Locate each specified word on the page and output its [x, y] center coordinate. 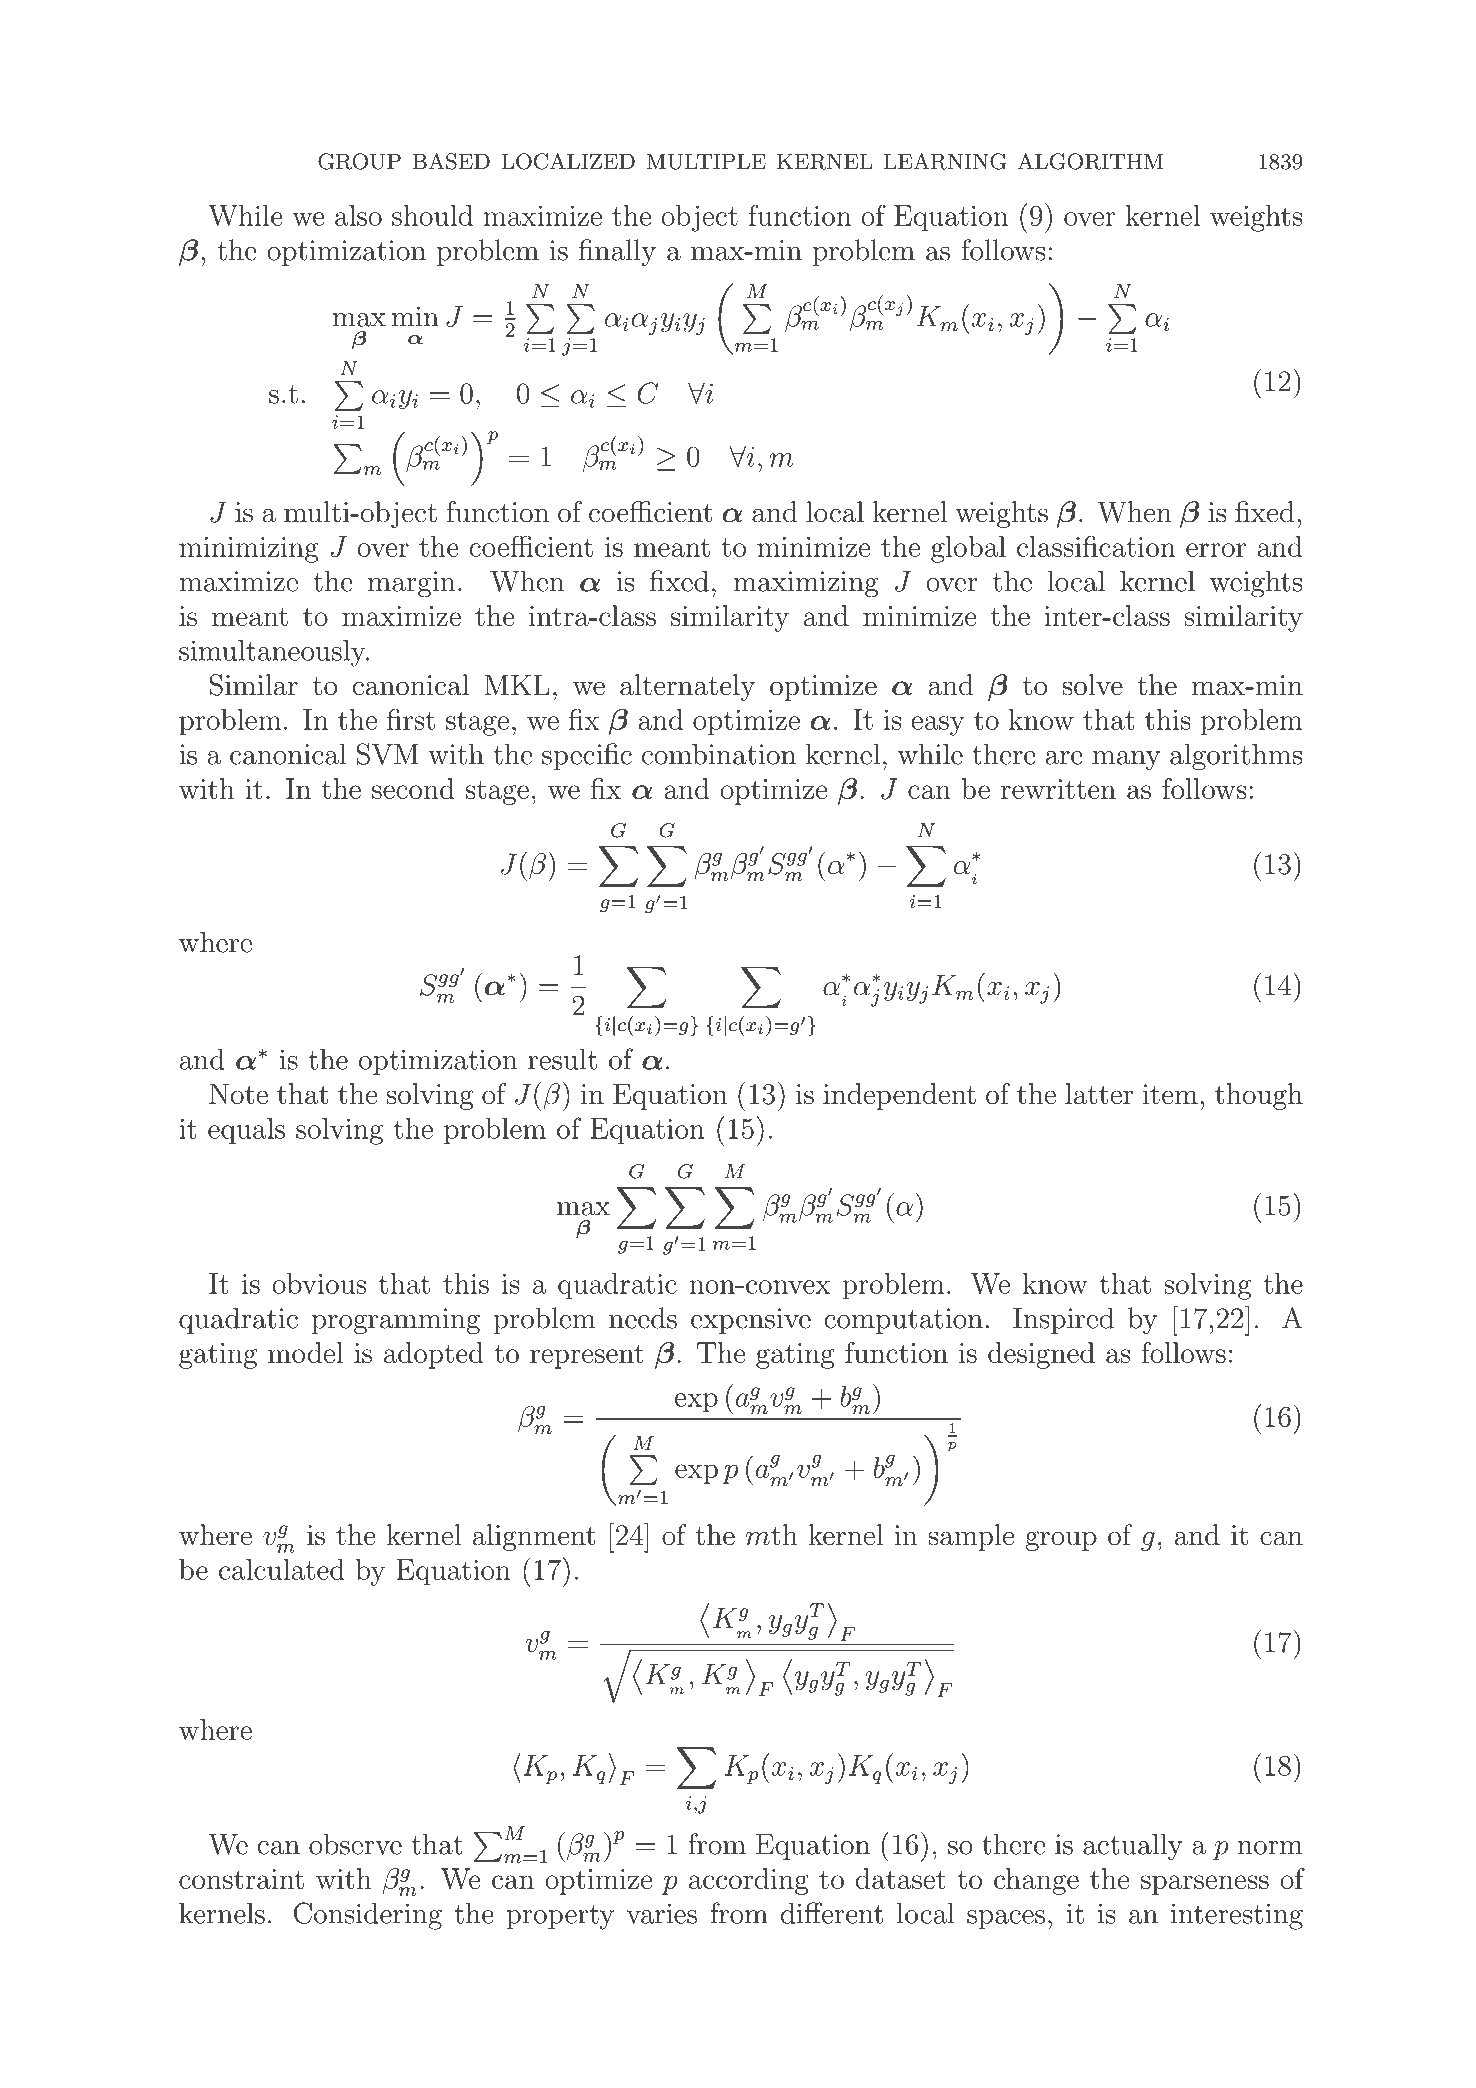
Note [238, 1094]
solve [1092, 685]
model [305, 1352]
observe [355, 1844]
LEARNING [945, 161]
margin [411, 584]
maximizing [806, 584]
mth [772, 1535]
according [749, 1881]
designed [1041, 1355]
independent [899, 1096]
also [358, 215]
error [1216, 550]
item [1170, 1094]
